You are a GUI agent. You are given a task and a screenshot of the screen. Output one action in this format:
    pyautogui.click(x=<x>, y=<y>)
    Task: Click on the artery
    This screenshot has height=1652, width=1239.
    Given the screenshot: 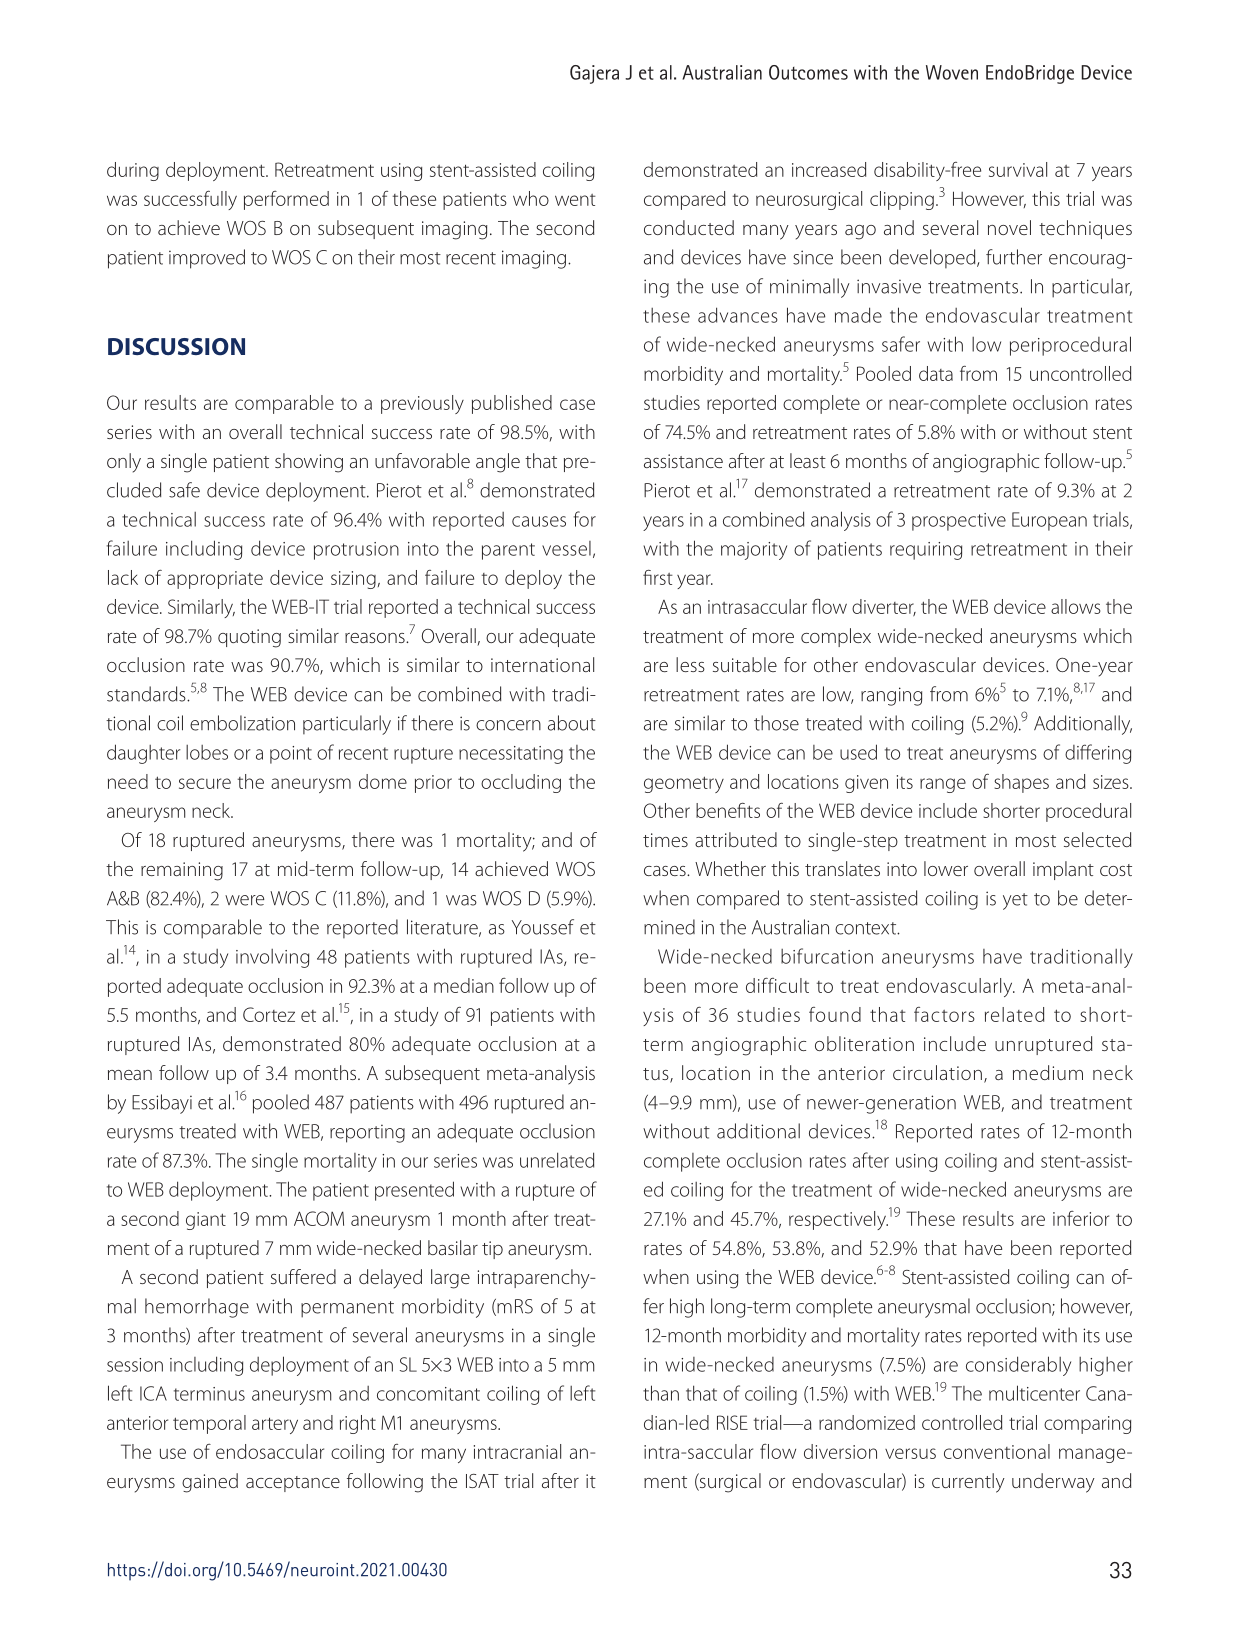 What is the action you would take?
    pyautogui.click(x=275, y=1425)
